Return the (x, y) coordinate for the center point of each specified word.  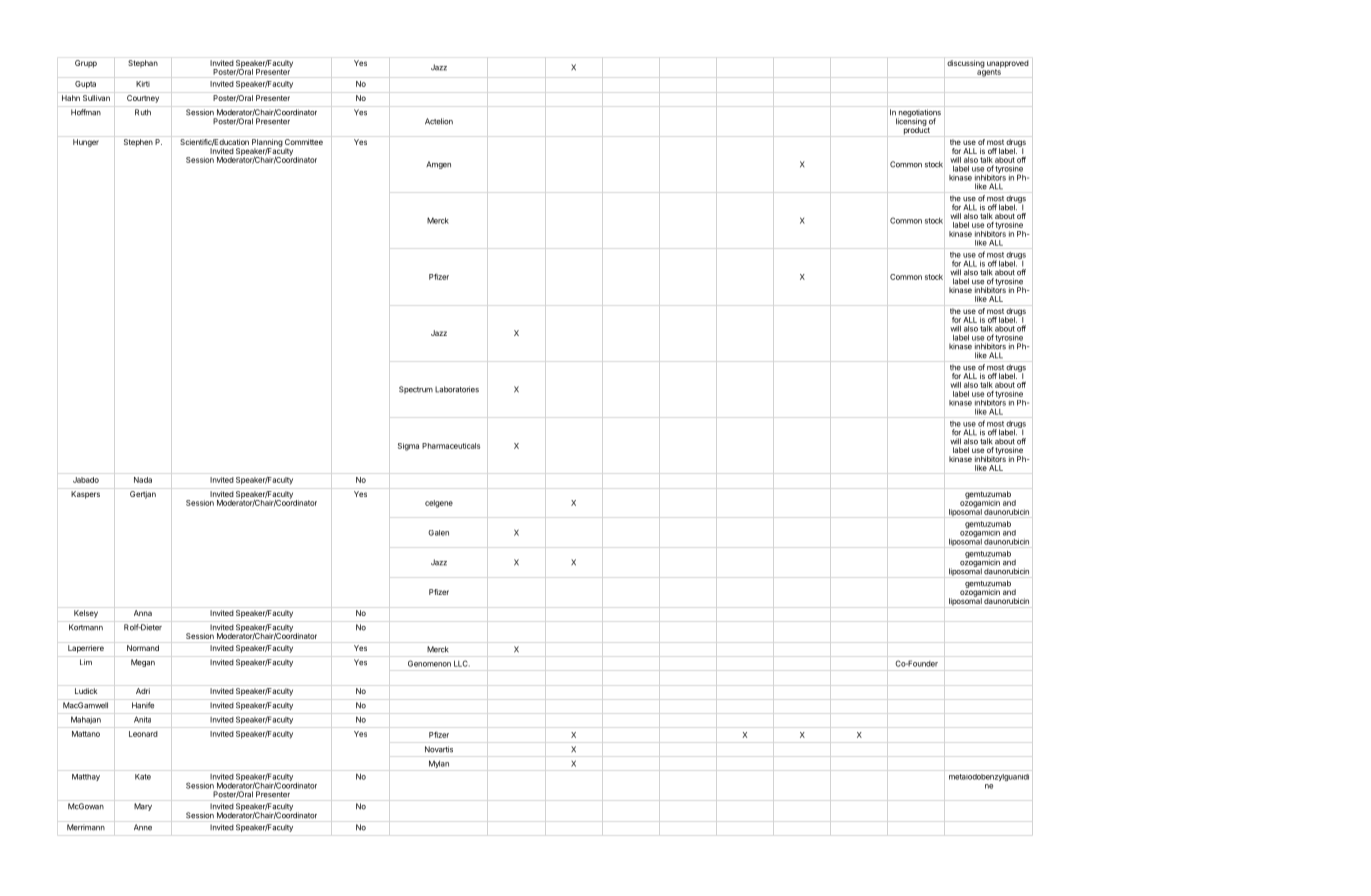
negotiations (920, 114)
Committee (304, 142)
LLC (462, 663)
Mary (143, 807)
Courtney (143, 99)
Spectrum (416, 390)
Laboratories (457, 389)
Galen (438, 533)
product (917, 130)
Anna (143, 613)
